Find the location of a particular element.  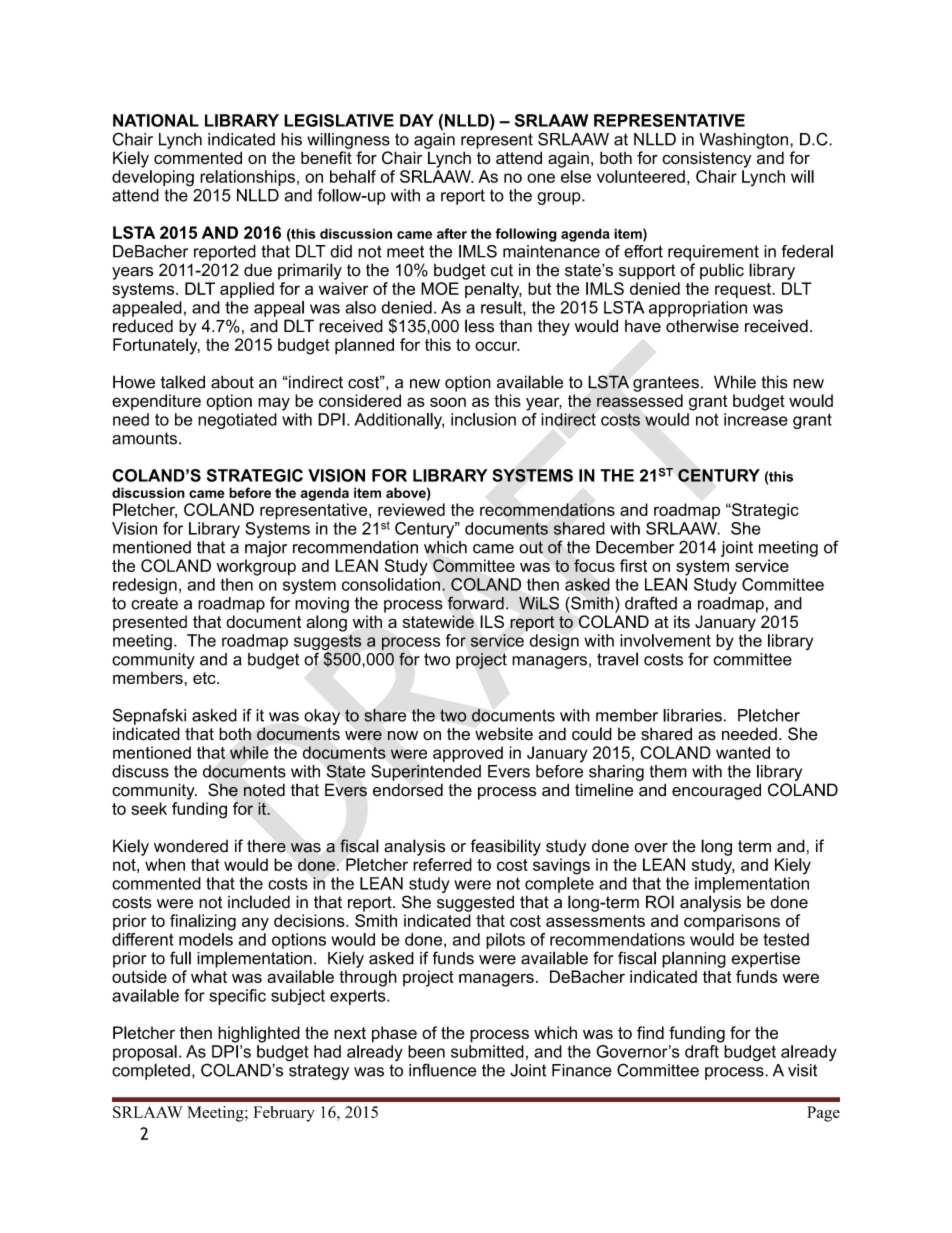

its is located at coordinates (682, 621).
